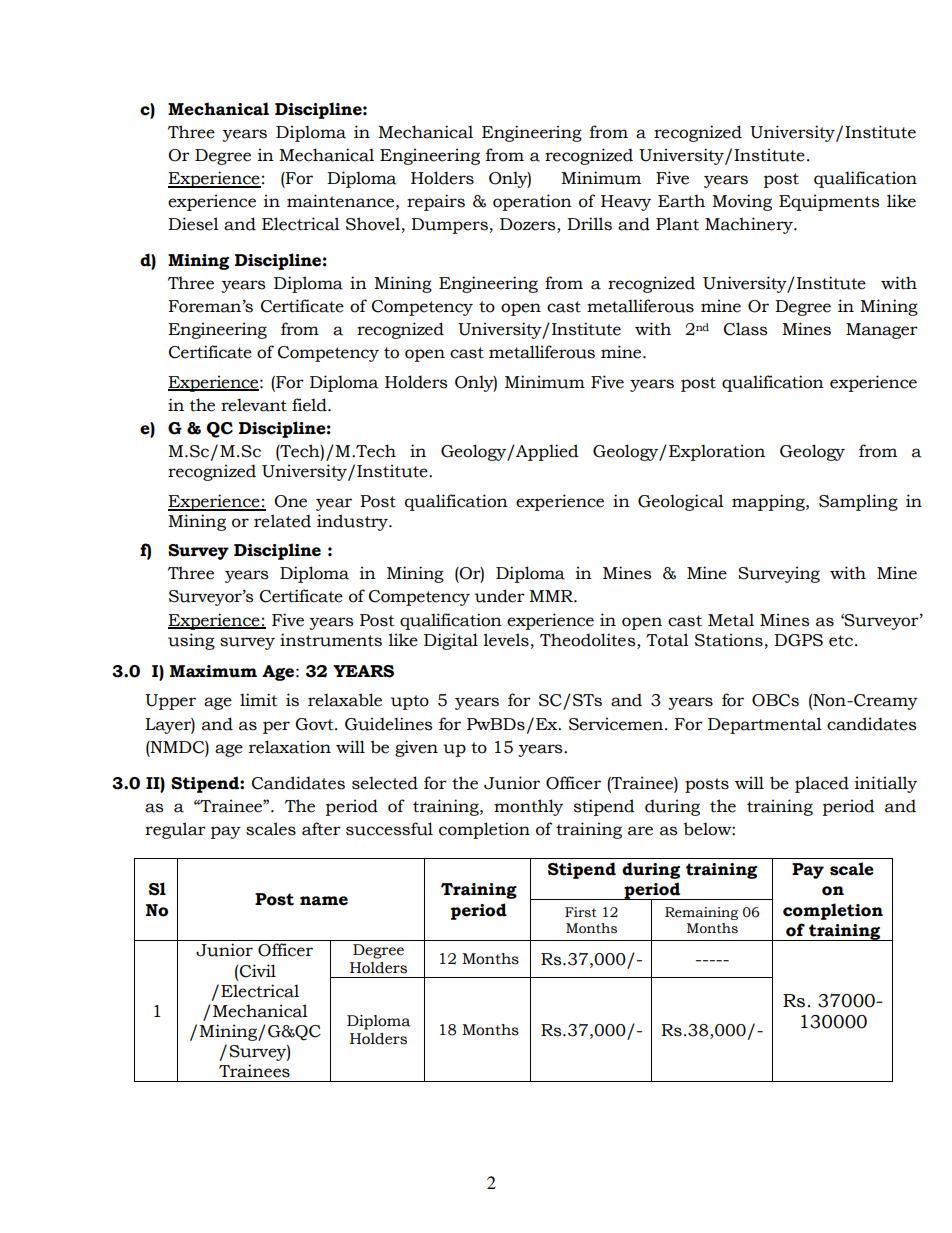  What do you see at coordinates (841, 641) in the document?
I see `etc` at bounding box center [841, 641].
